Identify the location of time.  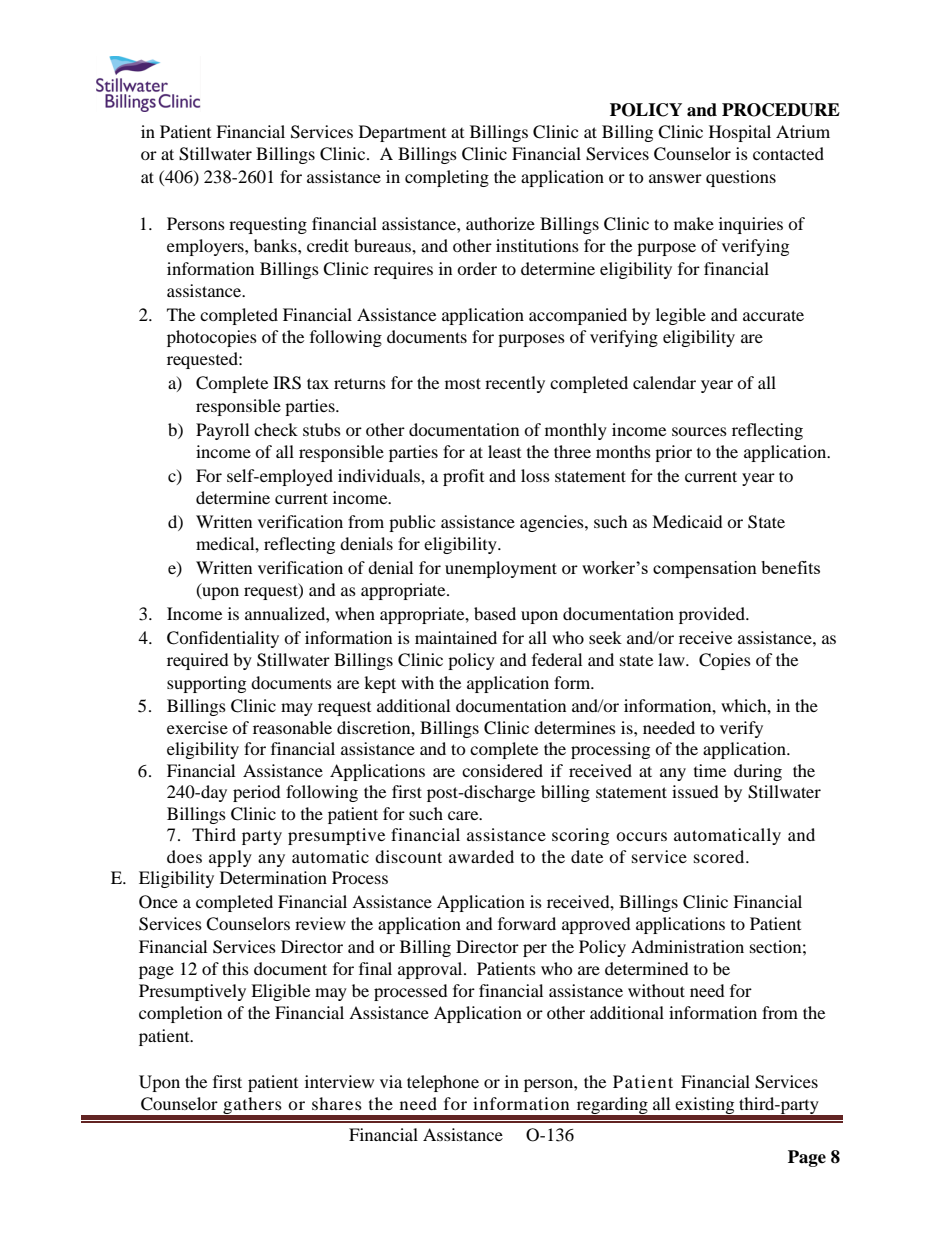
(710, 770).
